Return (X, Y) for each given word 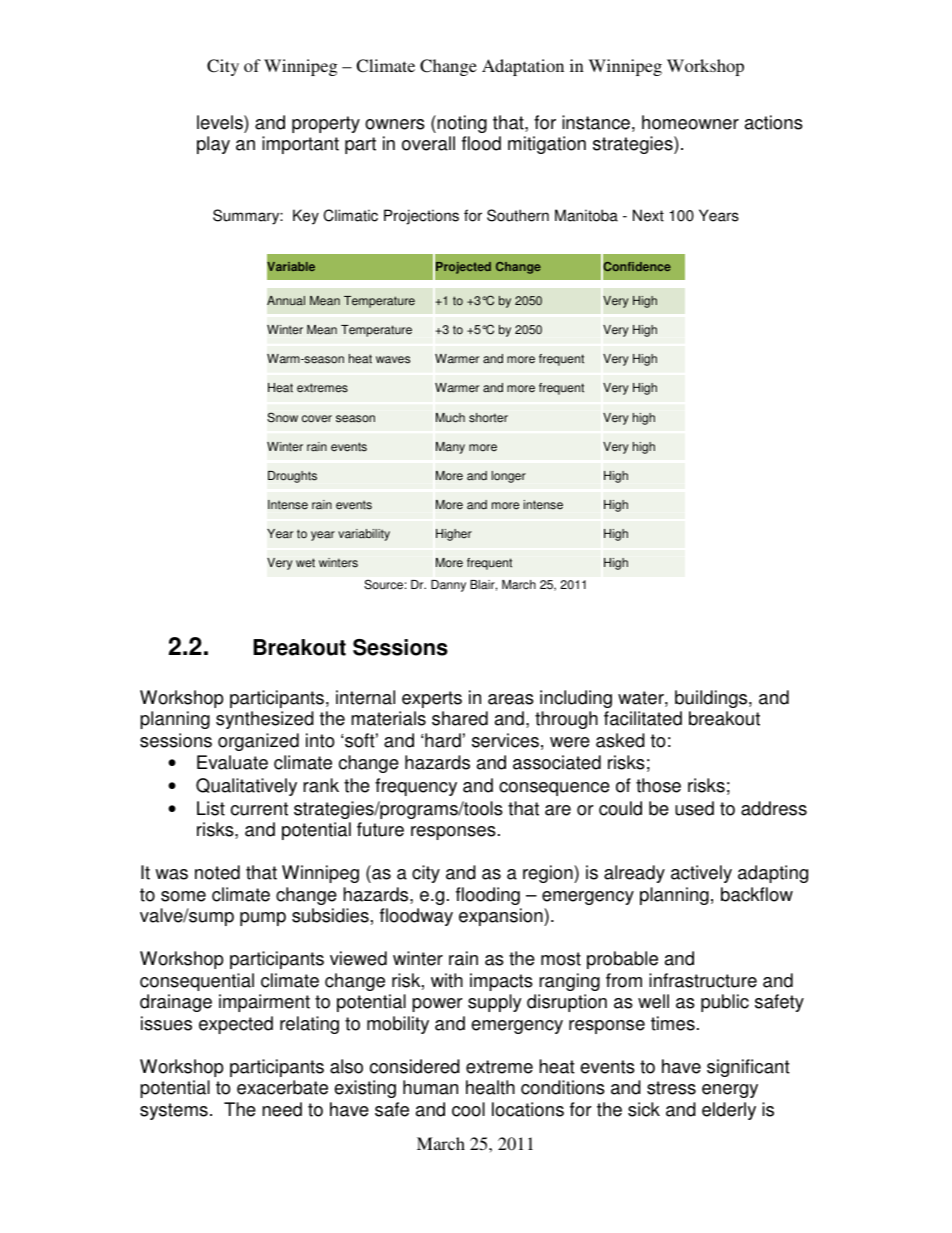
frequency (416, 787)
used (694, 808)
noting (461, 124)
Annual (286, 301)
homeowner (690, 122)
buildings (712, 699)
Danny (448, 586)
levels (221, 122)
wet (305, 563)
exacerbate (282, 1087)
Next (648, 215)
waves (393, 360)
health (490, 1087)
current (259, 809)
